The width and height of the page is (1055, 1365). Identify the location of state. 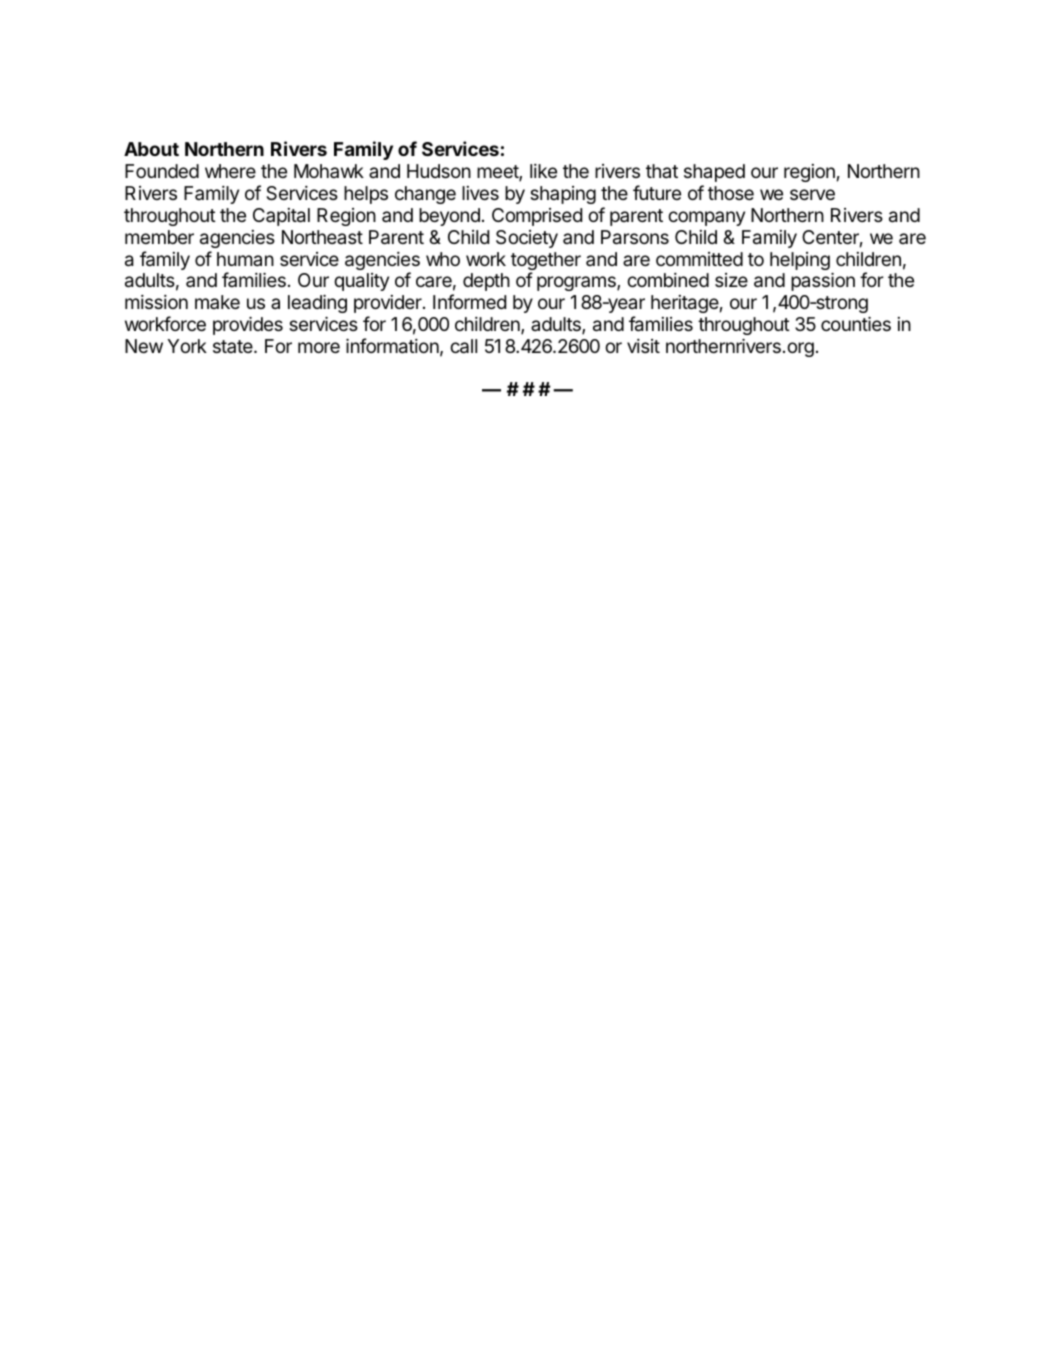
(234, 346).
